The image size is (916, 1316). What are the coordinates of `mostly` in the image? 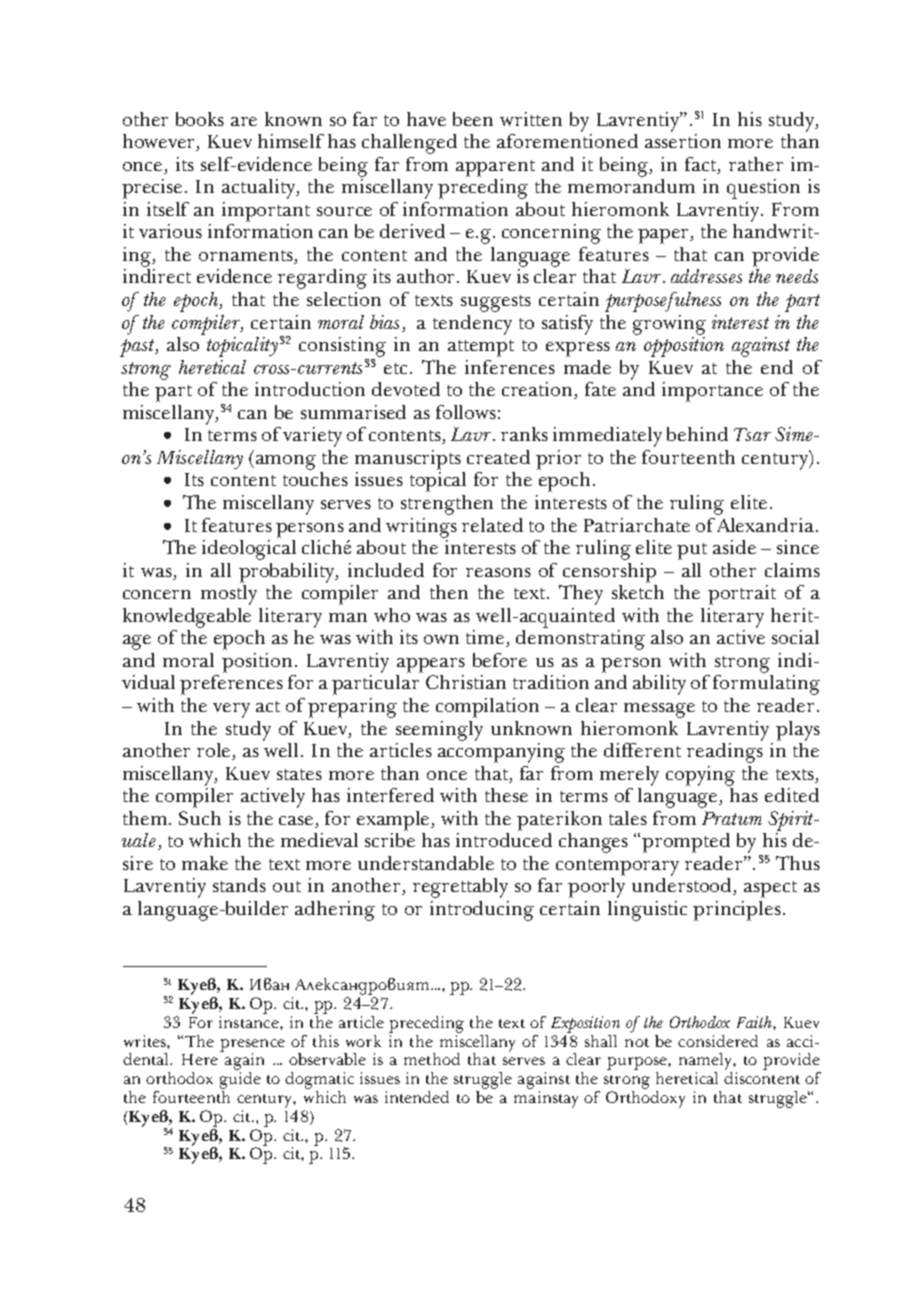 It's located at (229, 593).
